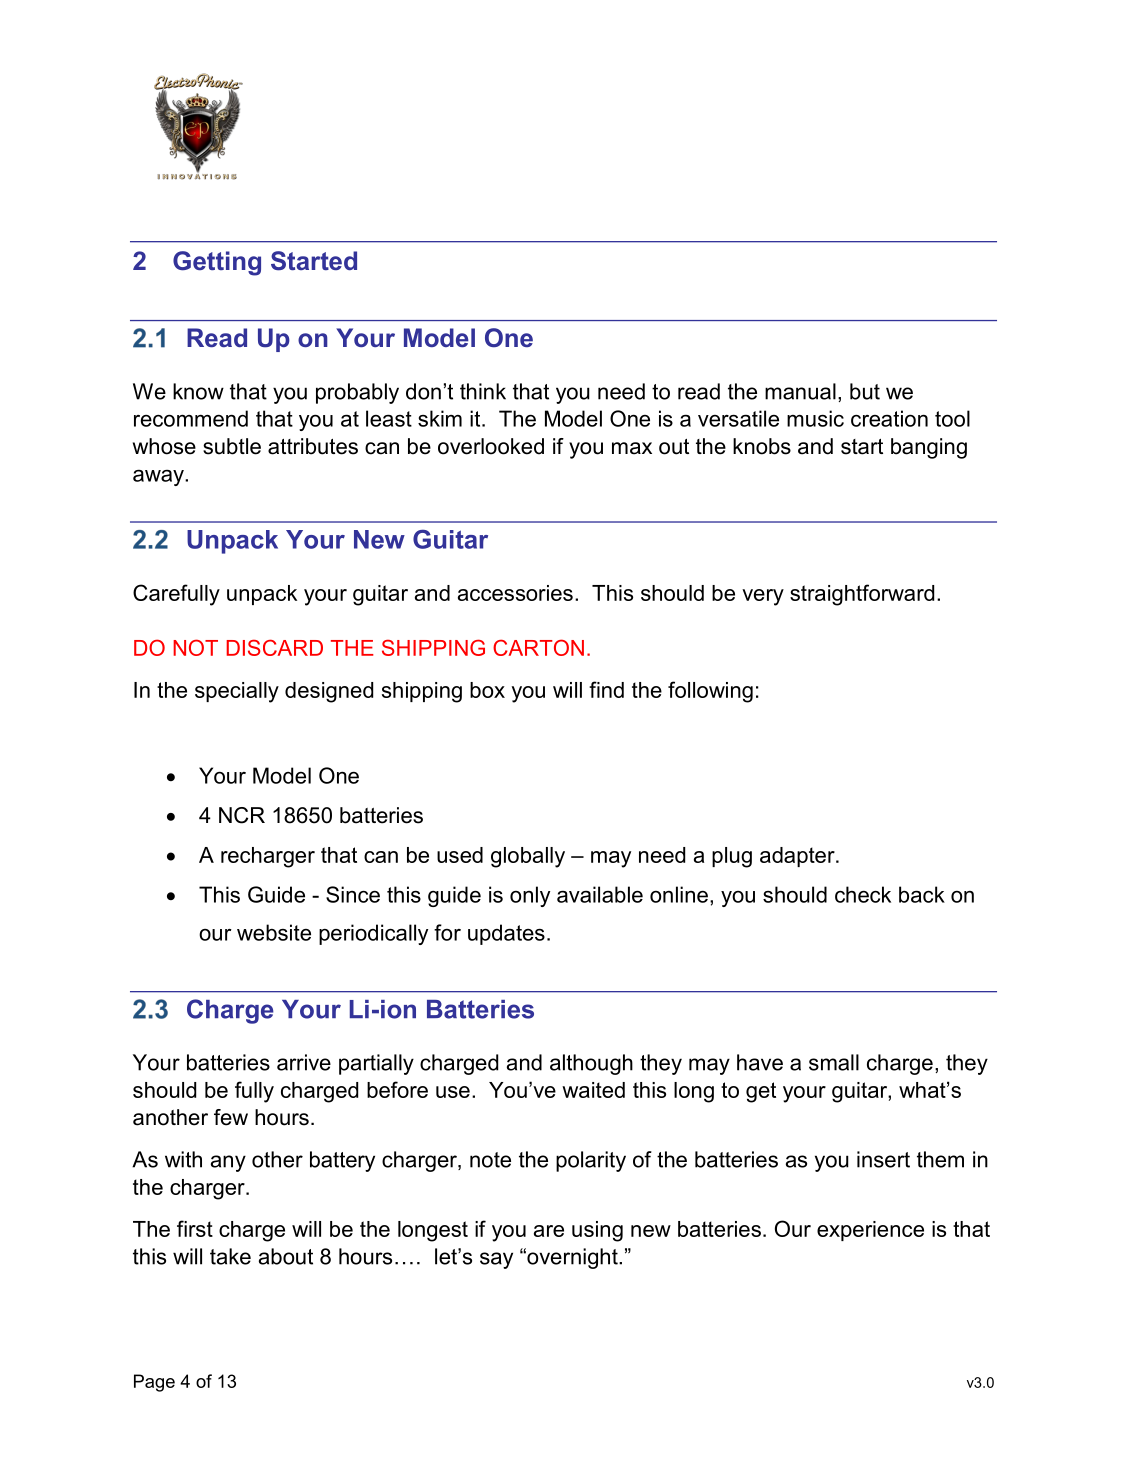 The height and width of the image is (1458, 1127). I want to click on manual, so click(800, 391).
